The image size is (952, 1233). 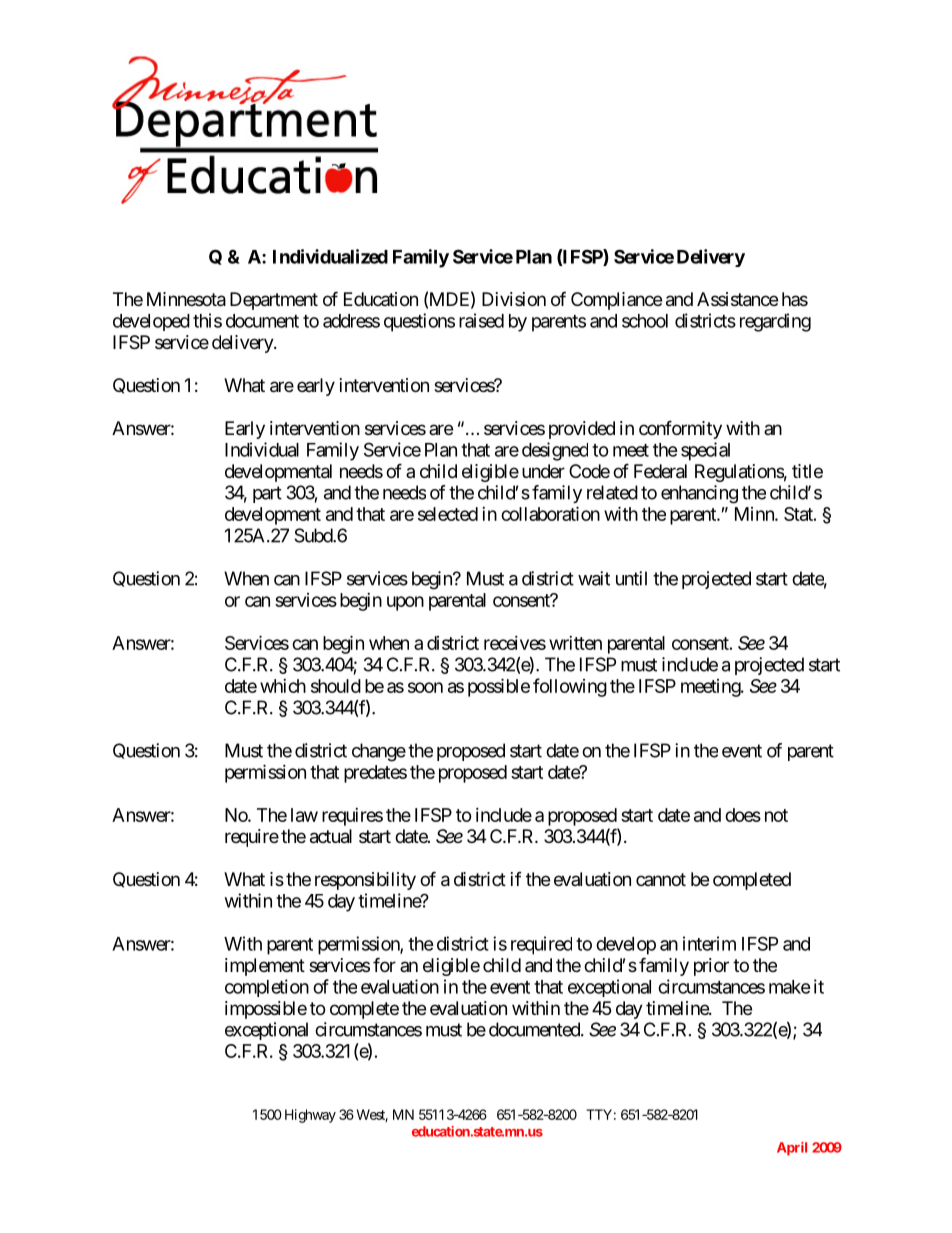 I want to click on Highway, so click(x=310, y=1116).
